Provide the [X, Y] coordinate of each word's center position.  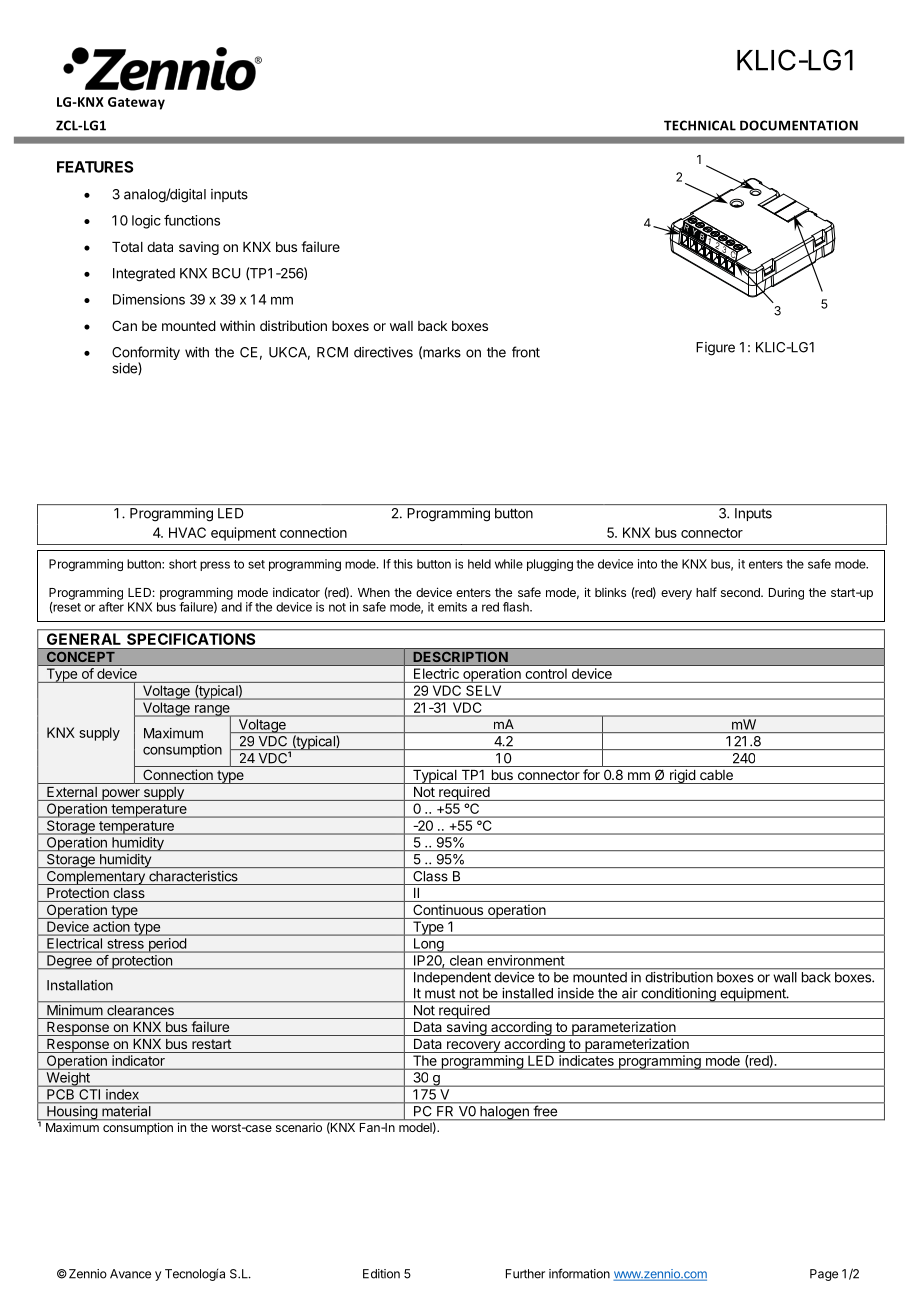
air [630, 993]
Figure [715, 349]
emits [452, 607]
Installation [80, 985]
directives [383, 352]
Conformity [146, 354]
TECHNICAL [700, 125]
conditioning [678, 995]
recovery [473, 1047]
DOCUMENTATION [799, 125]
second [741, 592]
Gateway [136, 103]
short [183, 564]
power [121, 795]
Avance [130, 1274]
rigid [682, 776]
